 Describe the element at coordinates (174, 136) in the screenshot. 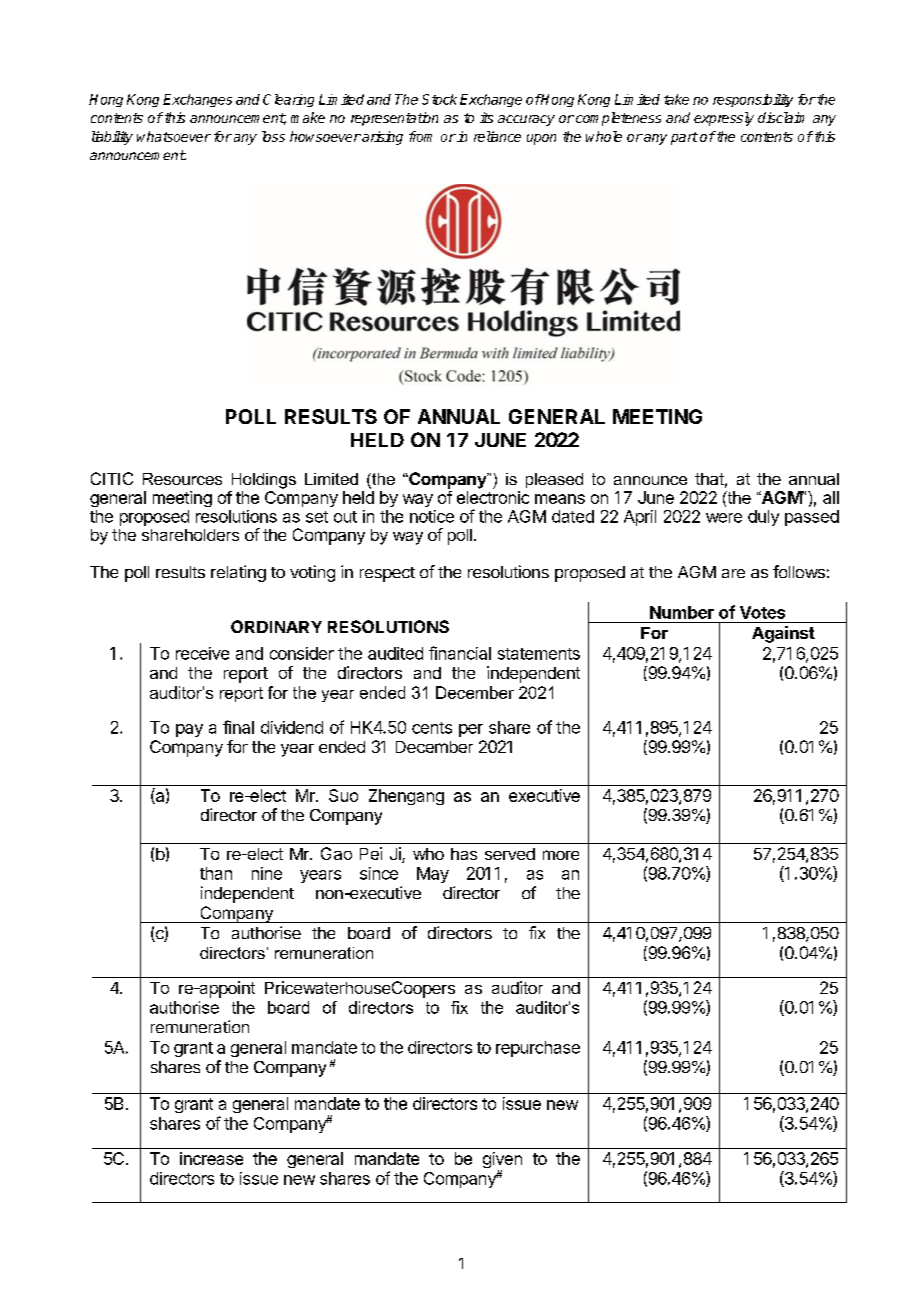

I see `whatsoever` at that location.
